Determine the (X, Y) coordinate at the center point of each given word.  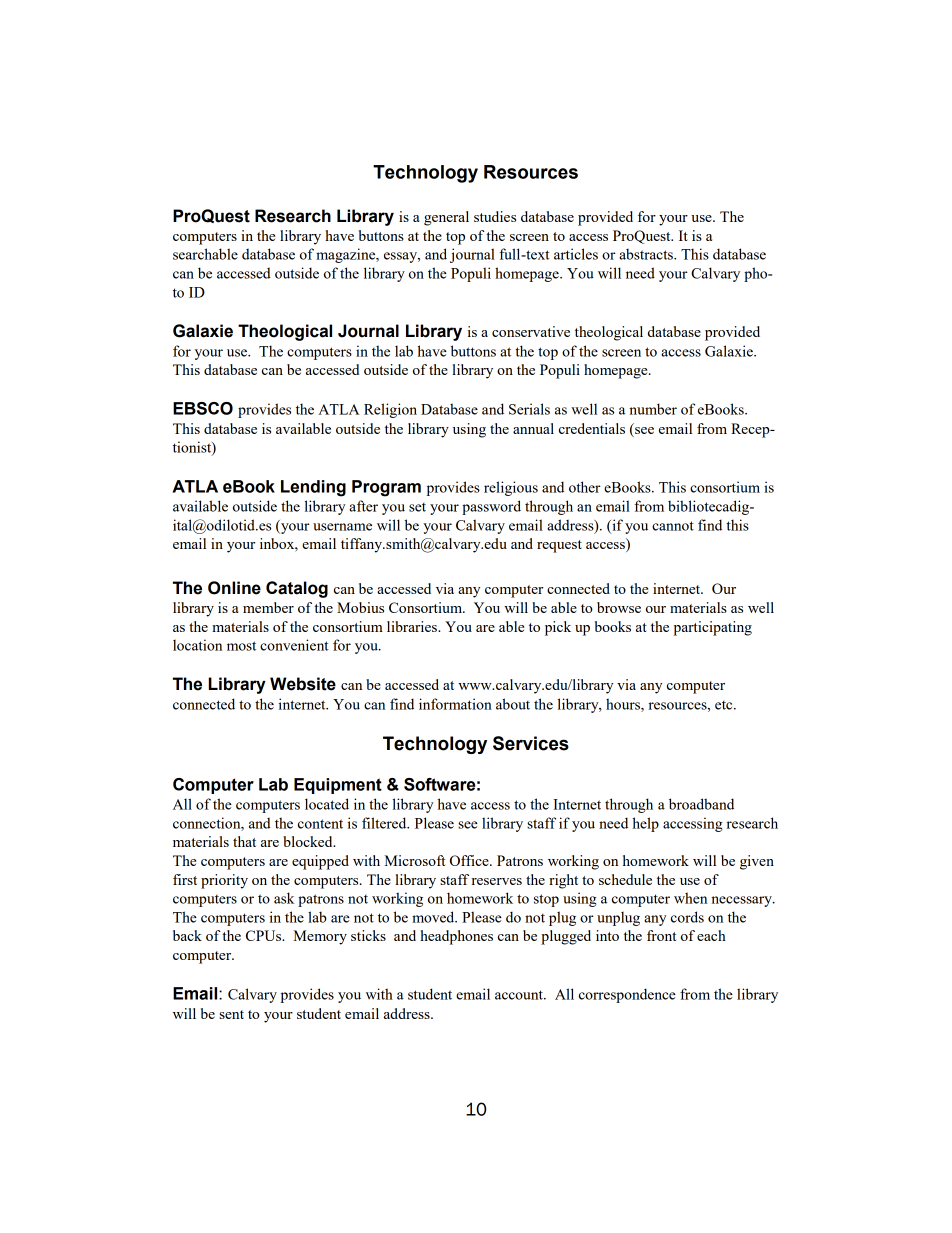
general (446, 218)
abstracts (647, 254)
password (491, 507)
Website (303, 684)
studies (495, 216)
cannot (673, 526)
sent (231, 1014)
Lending (313, 488)
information (455, 704)
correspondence (627, 995)
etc (725, 705)
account (520, 995)
